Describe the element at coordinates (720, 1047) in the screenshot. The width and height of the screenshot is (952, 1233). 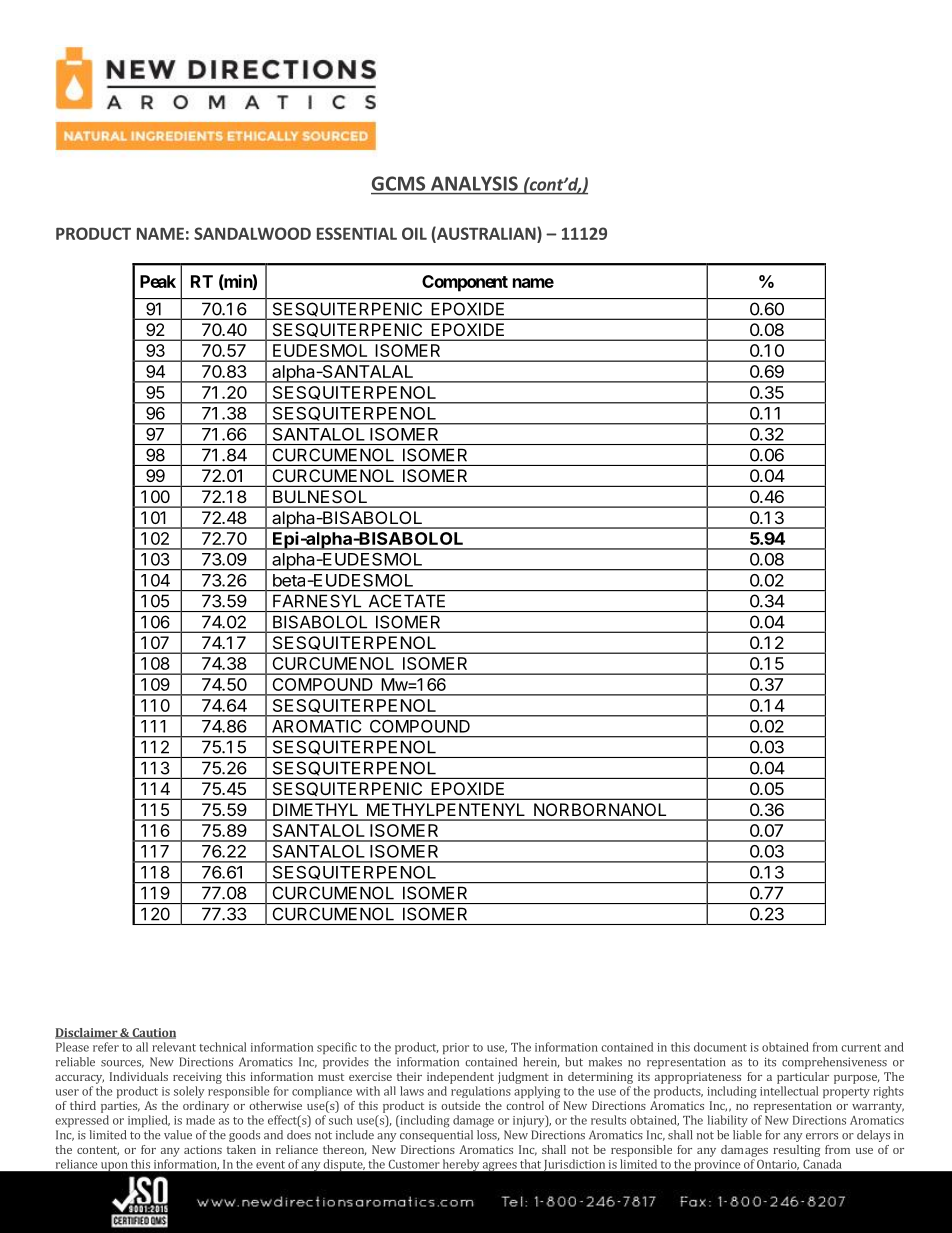
I see `document` at that location.
